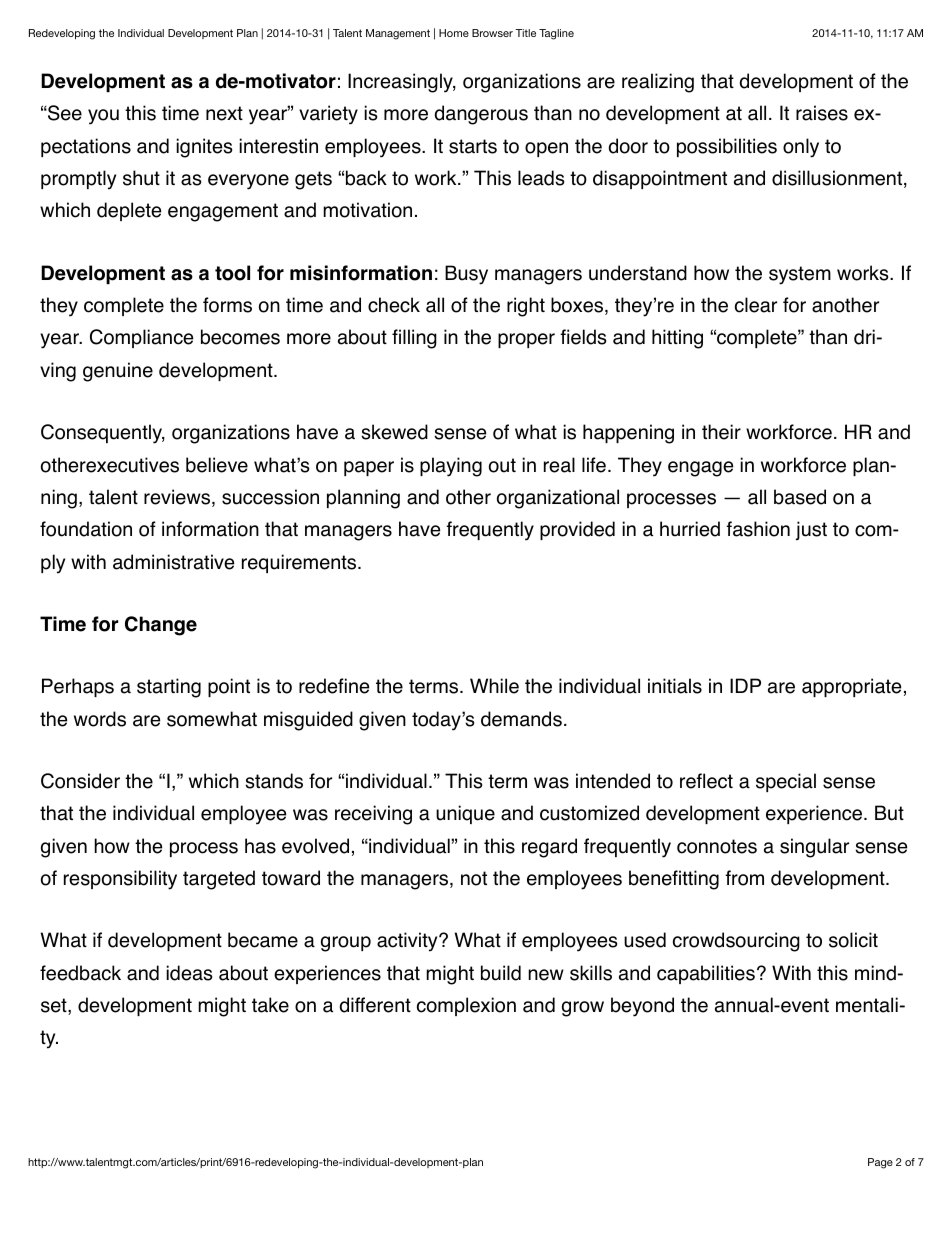 The height and width of the page is (1233, 952). Describe the element at coordinates (466, 1006) in the page. I see `complexion` at that location.
